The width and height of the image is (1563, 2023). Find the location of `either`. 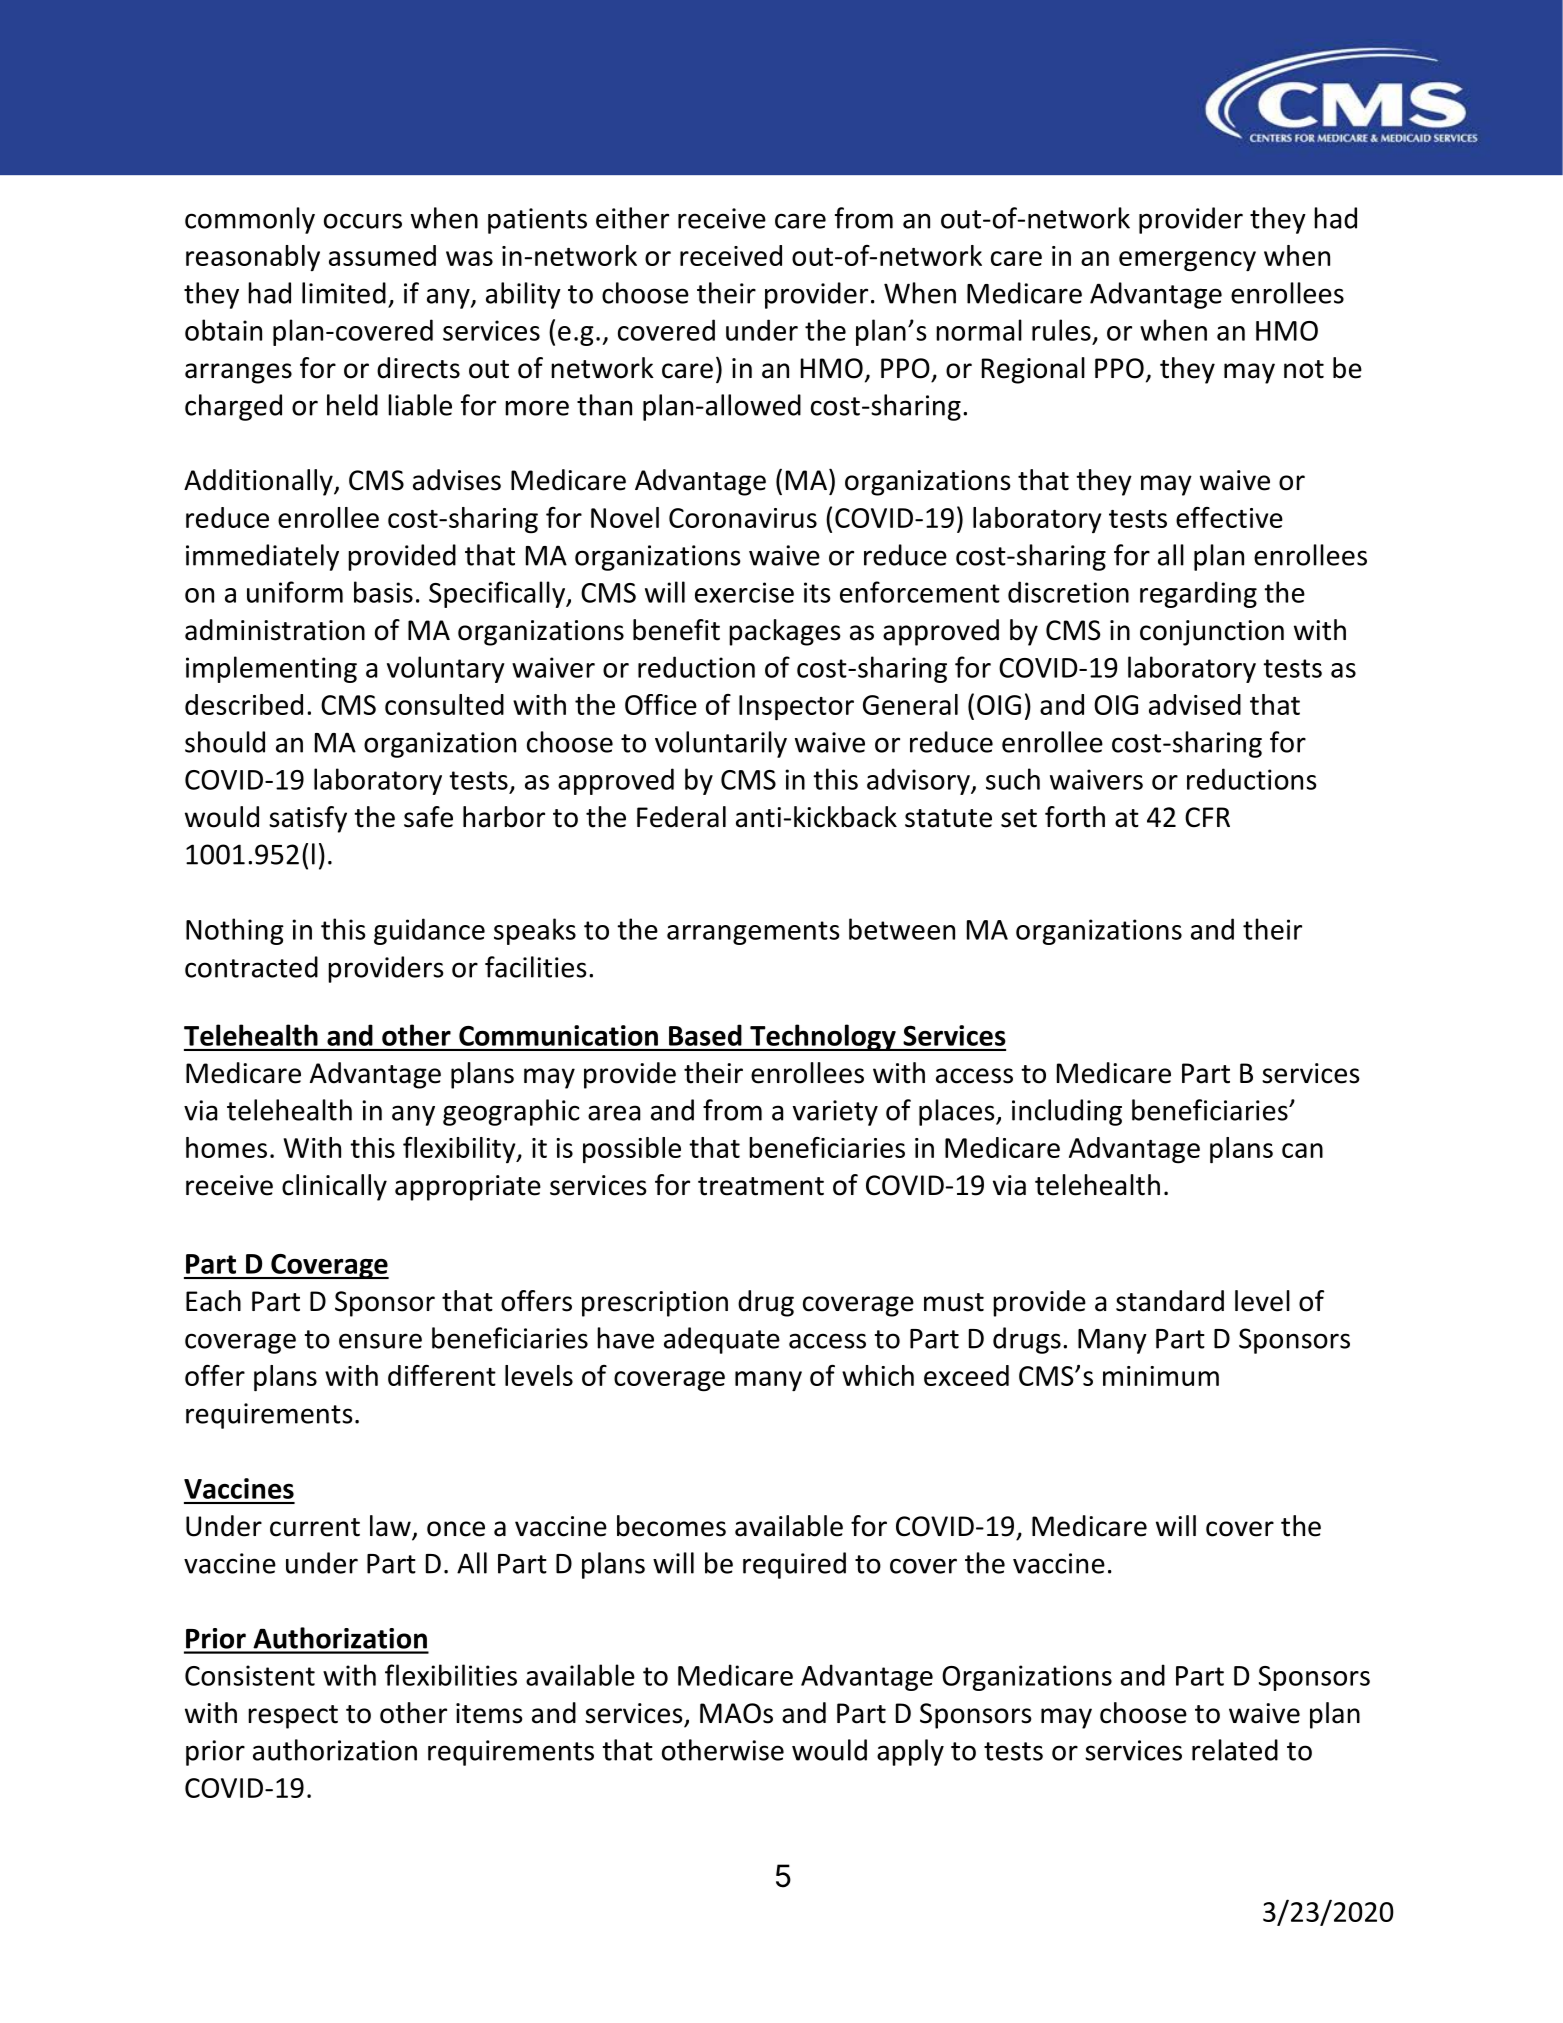

either is located at coordinates (632, 218).
